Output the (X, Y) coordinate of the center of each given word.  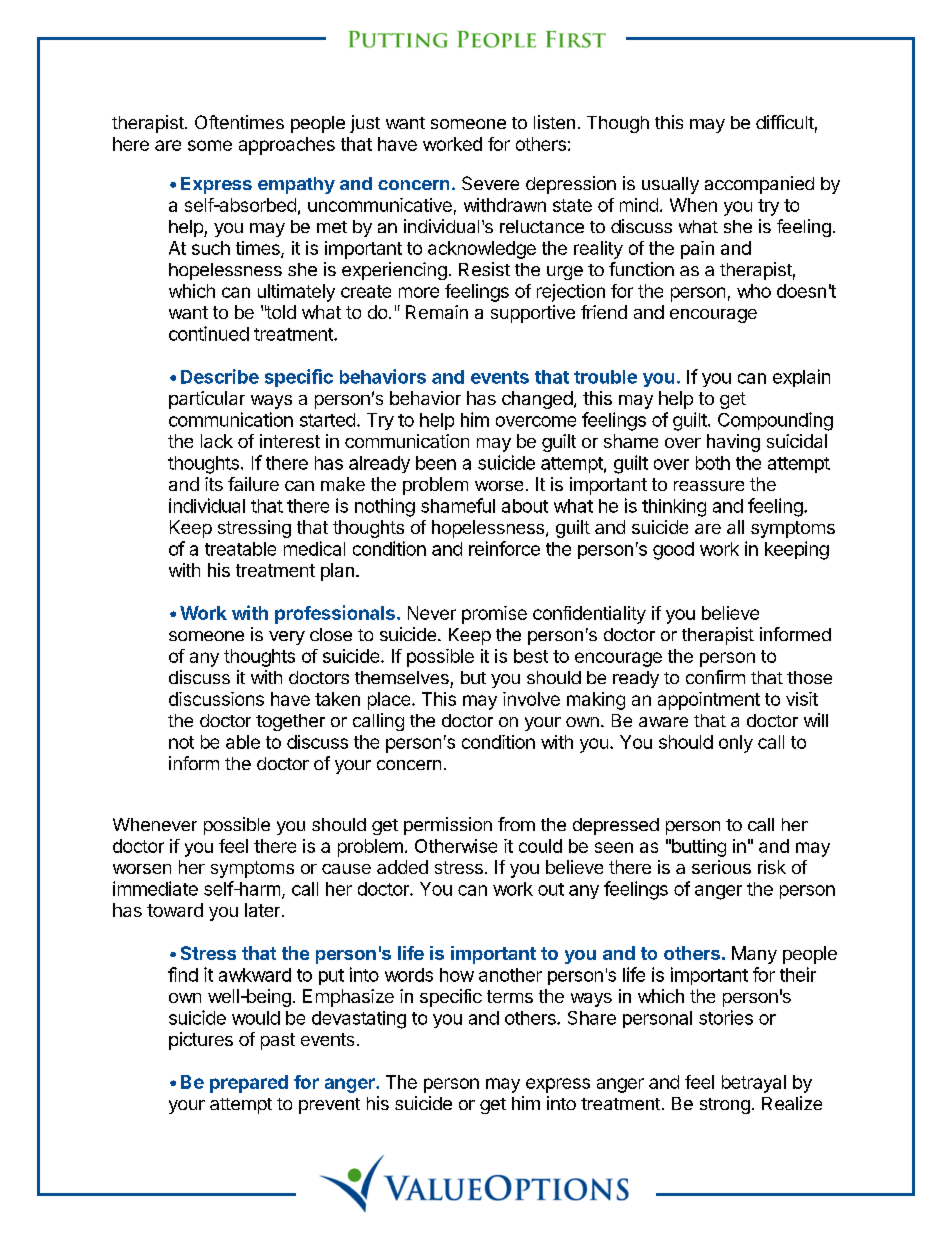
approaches (287, 146)
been (436, 463)
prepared (249, 1084)
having (733, 443)
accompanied (759, 185)
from (516, 824)
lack (217, 441)
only (736, 744)
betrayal (754, 1084)
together (290, 722)
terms (510, 996)
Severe (490, 183)
